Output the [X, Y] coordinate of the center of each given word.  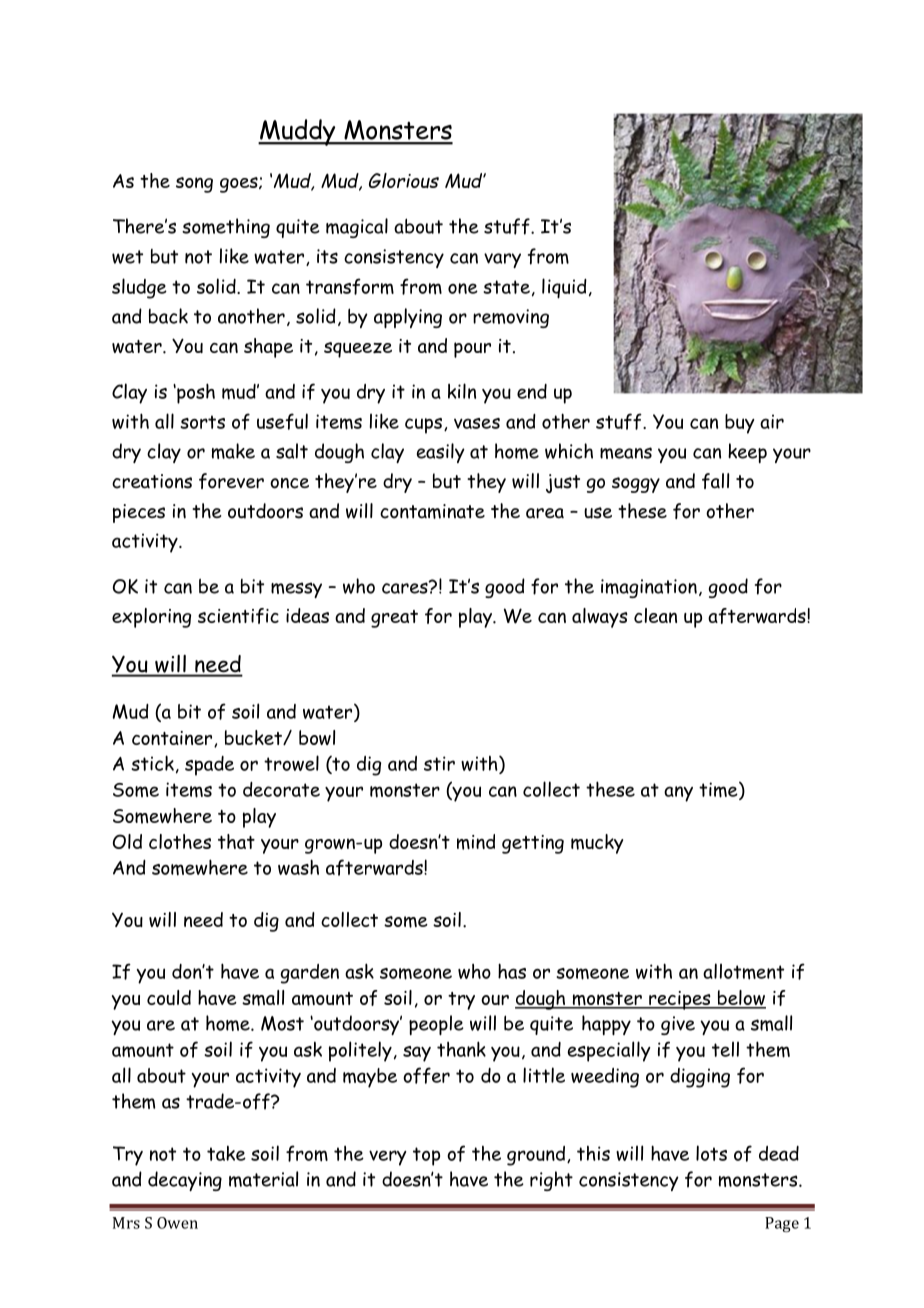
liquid [564, 288]
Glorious [404, 180]
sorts [202, 422]
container [173, 739]
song [194, 185]
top [426, 1156]
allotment [743, 971]
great [394, 619]
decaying [185, 1181]
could [169, 997]
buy [740, 424]
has [512, 971]
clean [655, 615]
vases [477, 423]
